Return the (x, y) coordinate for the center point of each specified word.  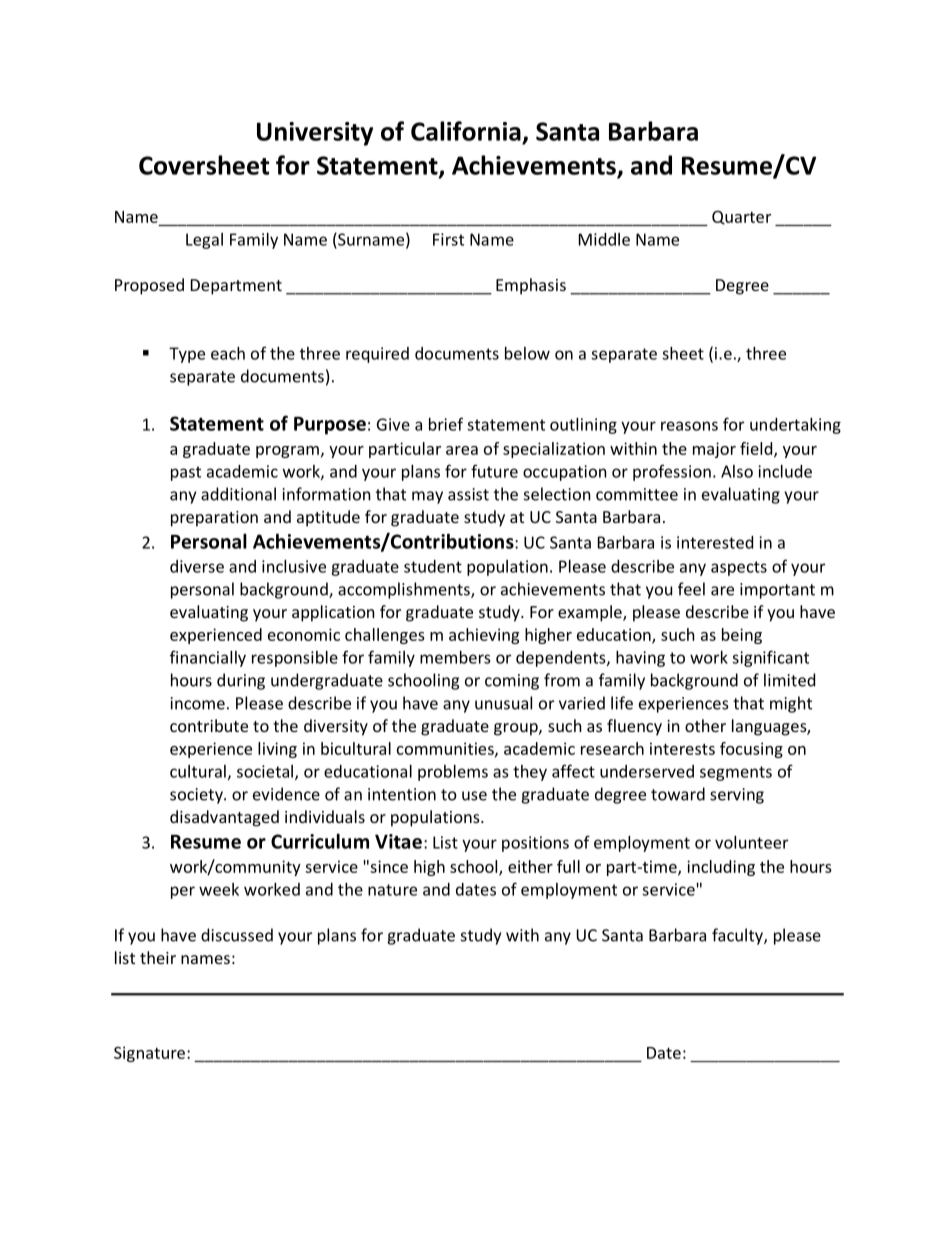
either (530, 866)
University (315, 134)
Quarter (741, 217)
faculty (738, 936)
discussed (237, 935)
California (466, 131)
